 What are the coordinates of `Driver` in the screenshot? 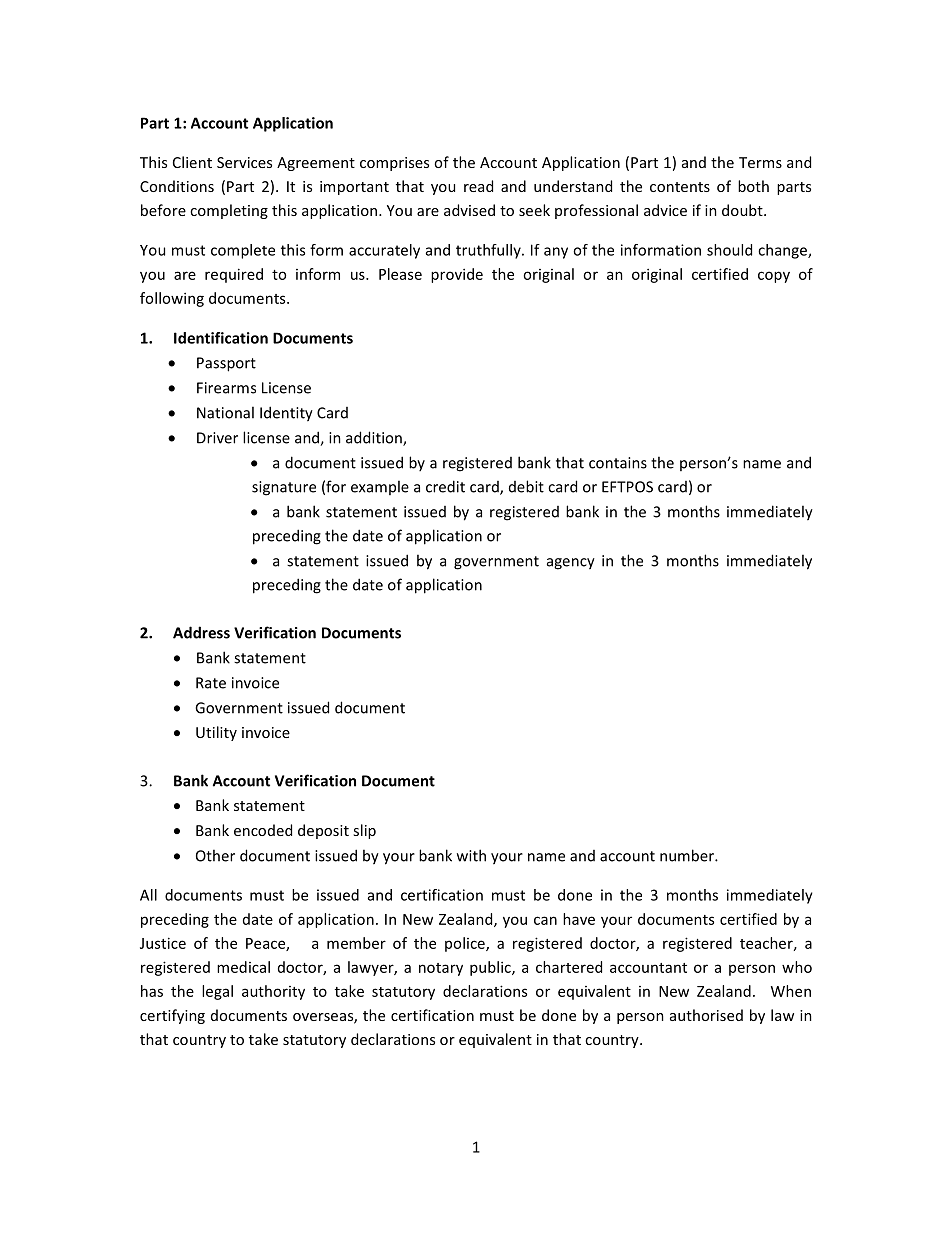 It's located at (217, 438).
